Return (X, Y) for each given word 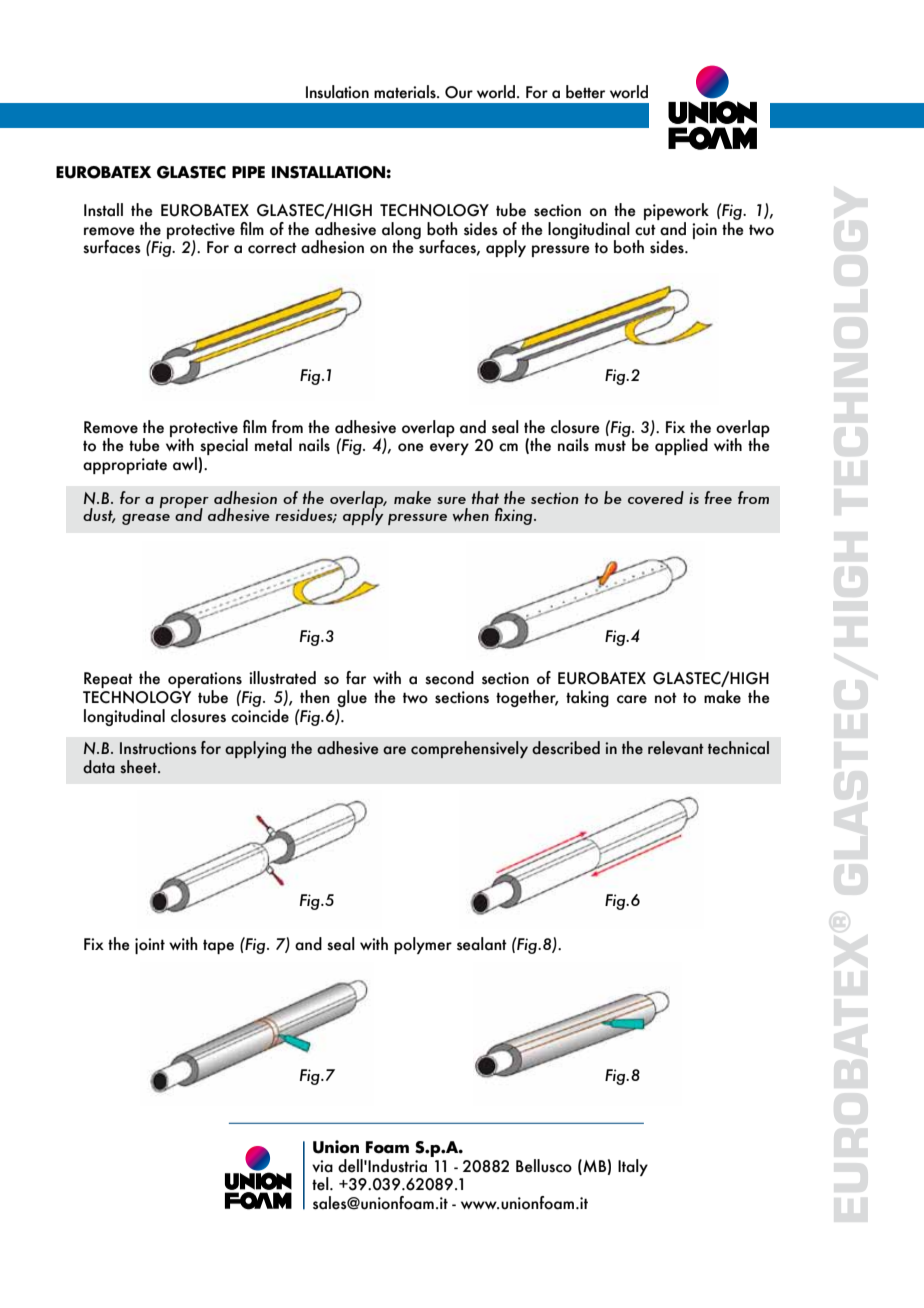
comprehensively (469, 749)
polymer (423, 945)
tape (218, 947)
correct (272, 248)
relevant (676, 748)
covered (656, 498)
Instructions (158, 748)
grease (146, 519)
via (322, 1166)
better (585, 92)
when (470, 515)
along (401, 231)
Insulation (337, 92)
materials (406, 92)
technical (738, 748)
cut (645, 230)
